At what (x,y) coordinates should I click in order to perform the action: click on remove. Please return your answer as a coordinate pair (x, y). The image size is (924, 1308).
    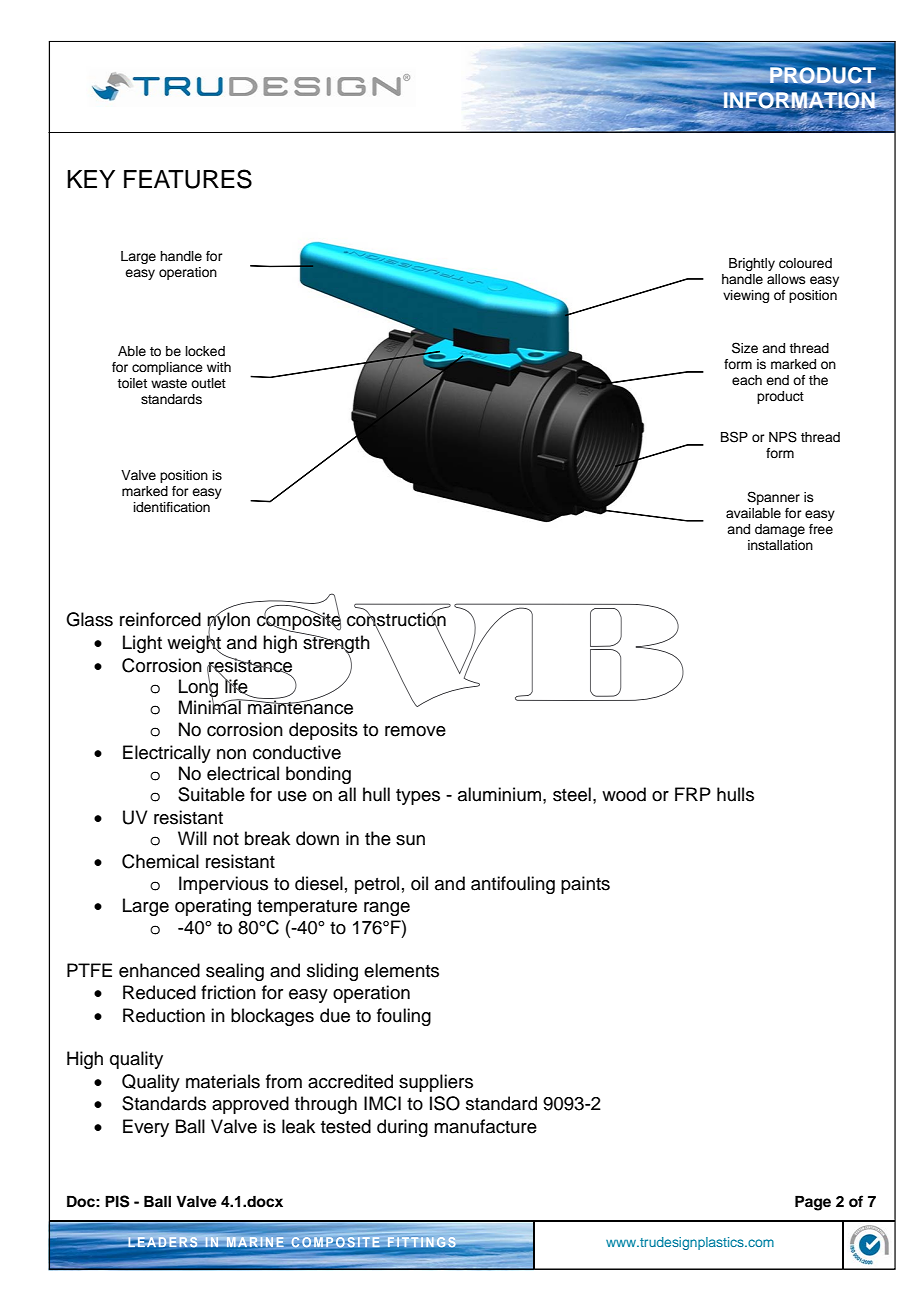
    Looking at the image, I should click on (415, 731).
